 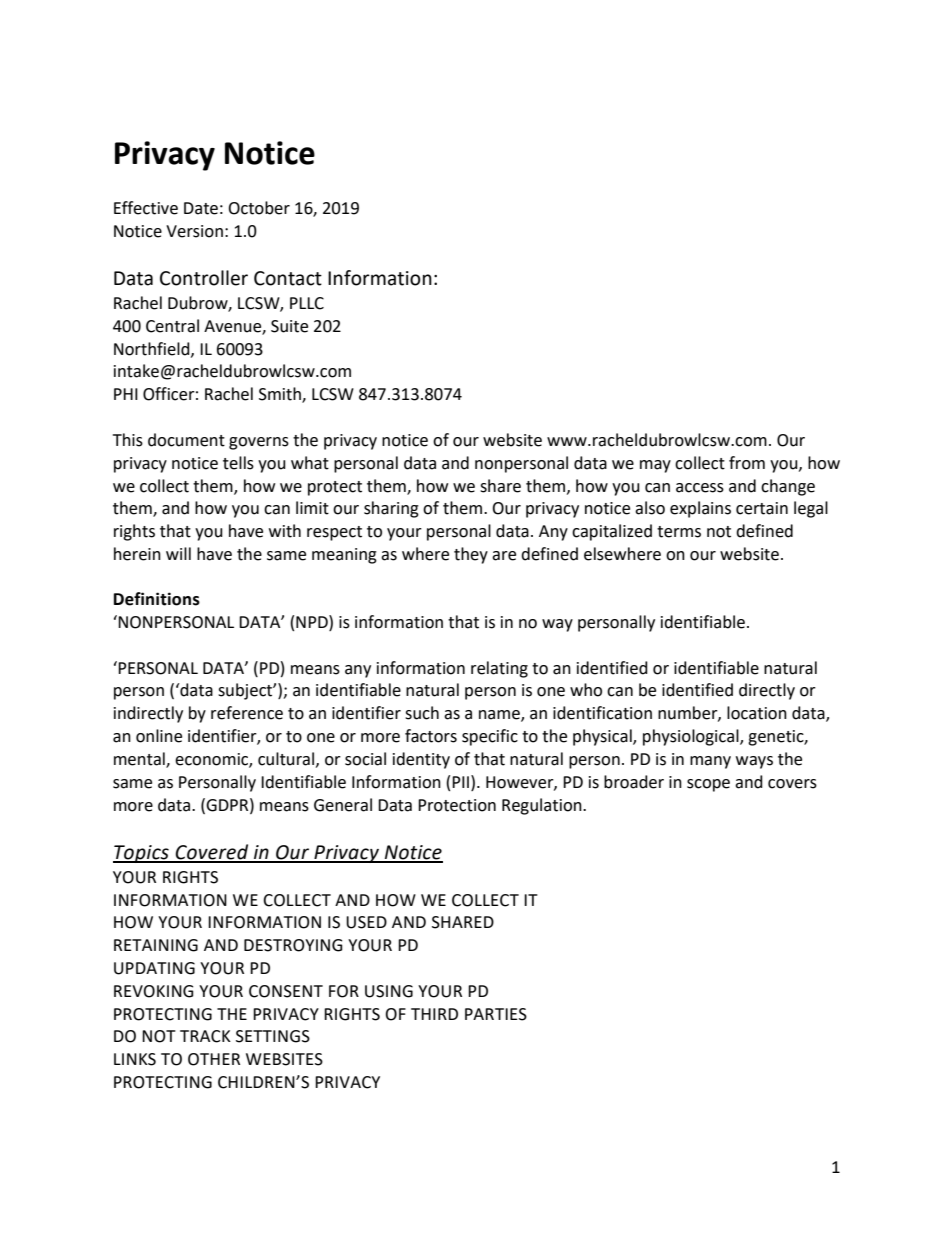 I want to click on TRACK, so click(x=205, y=1036).
